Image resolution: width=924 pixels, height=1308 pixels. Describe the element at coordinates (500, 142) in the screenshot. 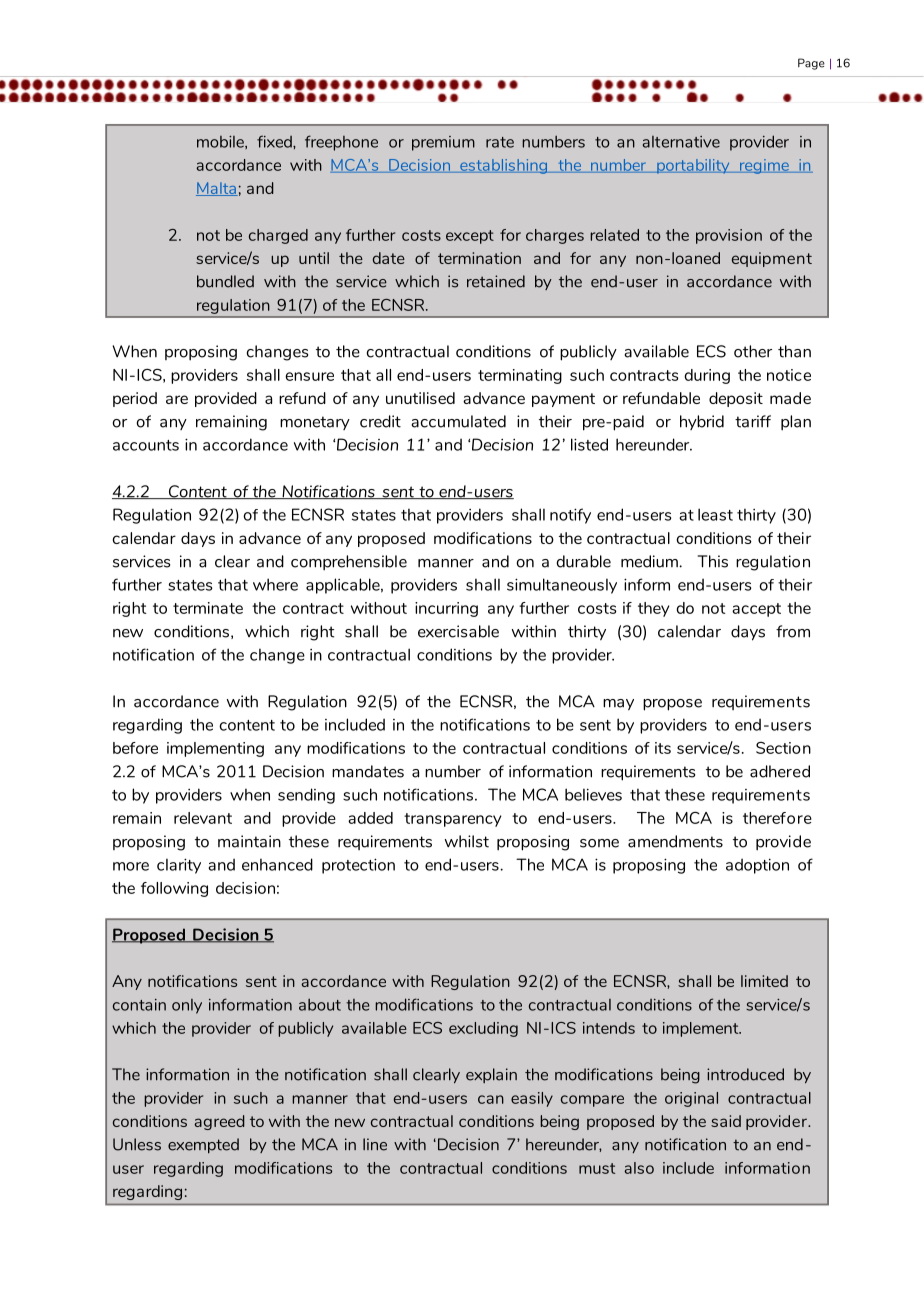

I see `rate` at that location.
